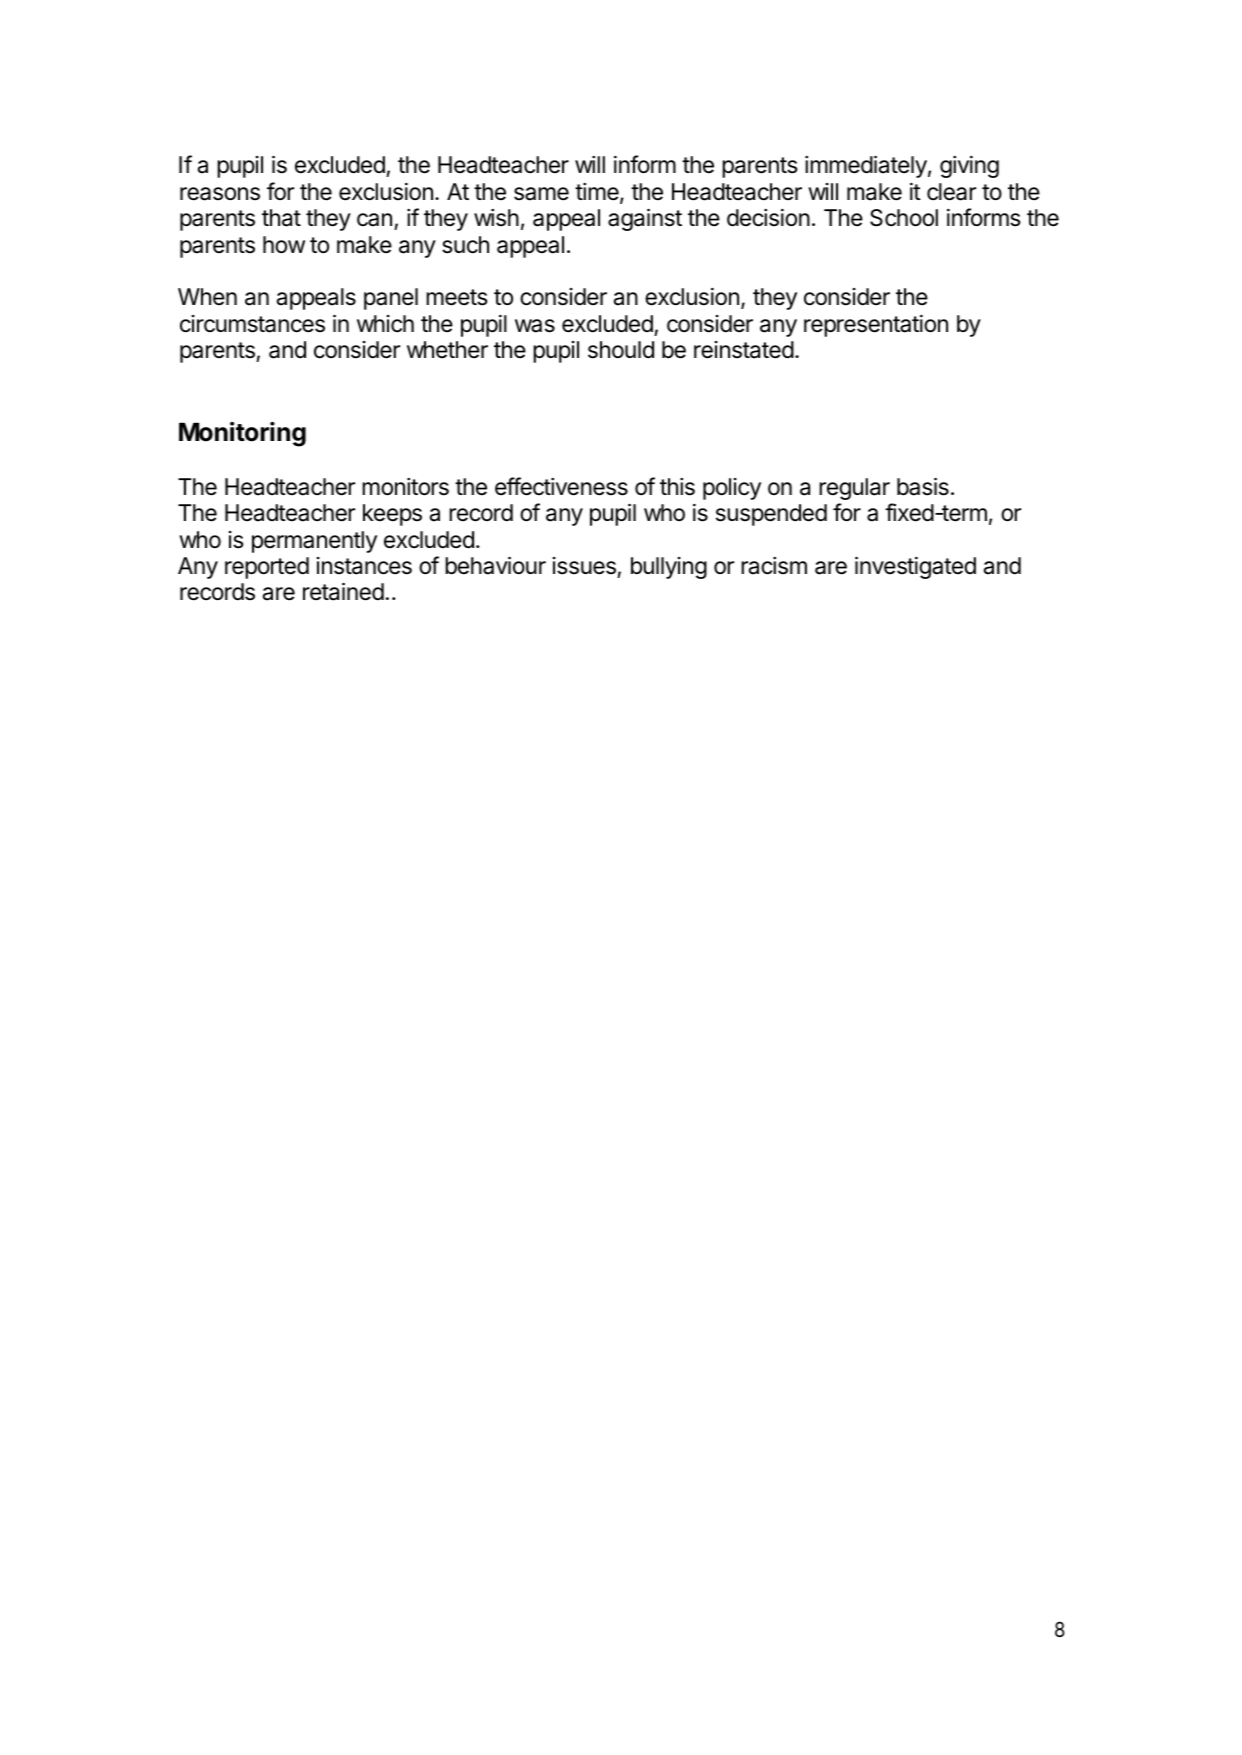  Describe the element at coordinates (598, 193) in the screenshot. I see `time` at that location.
